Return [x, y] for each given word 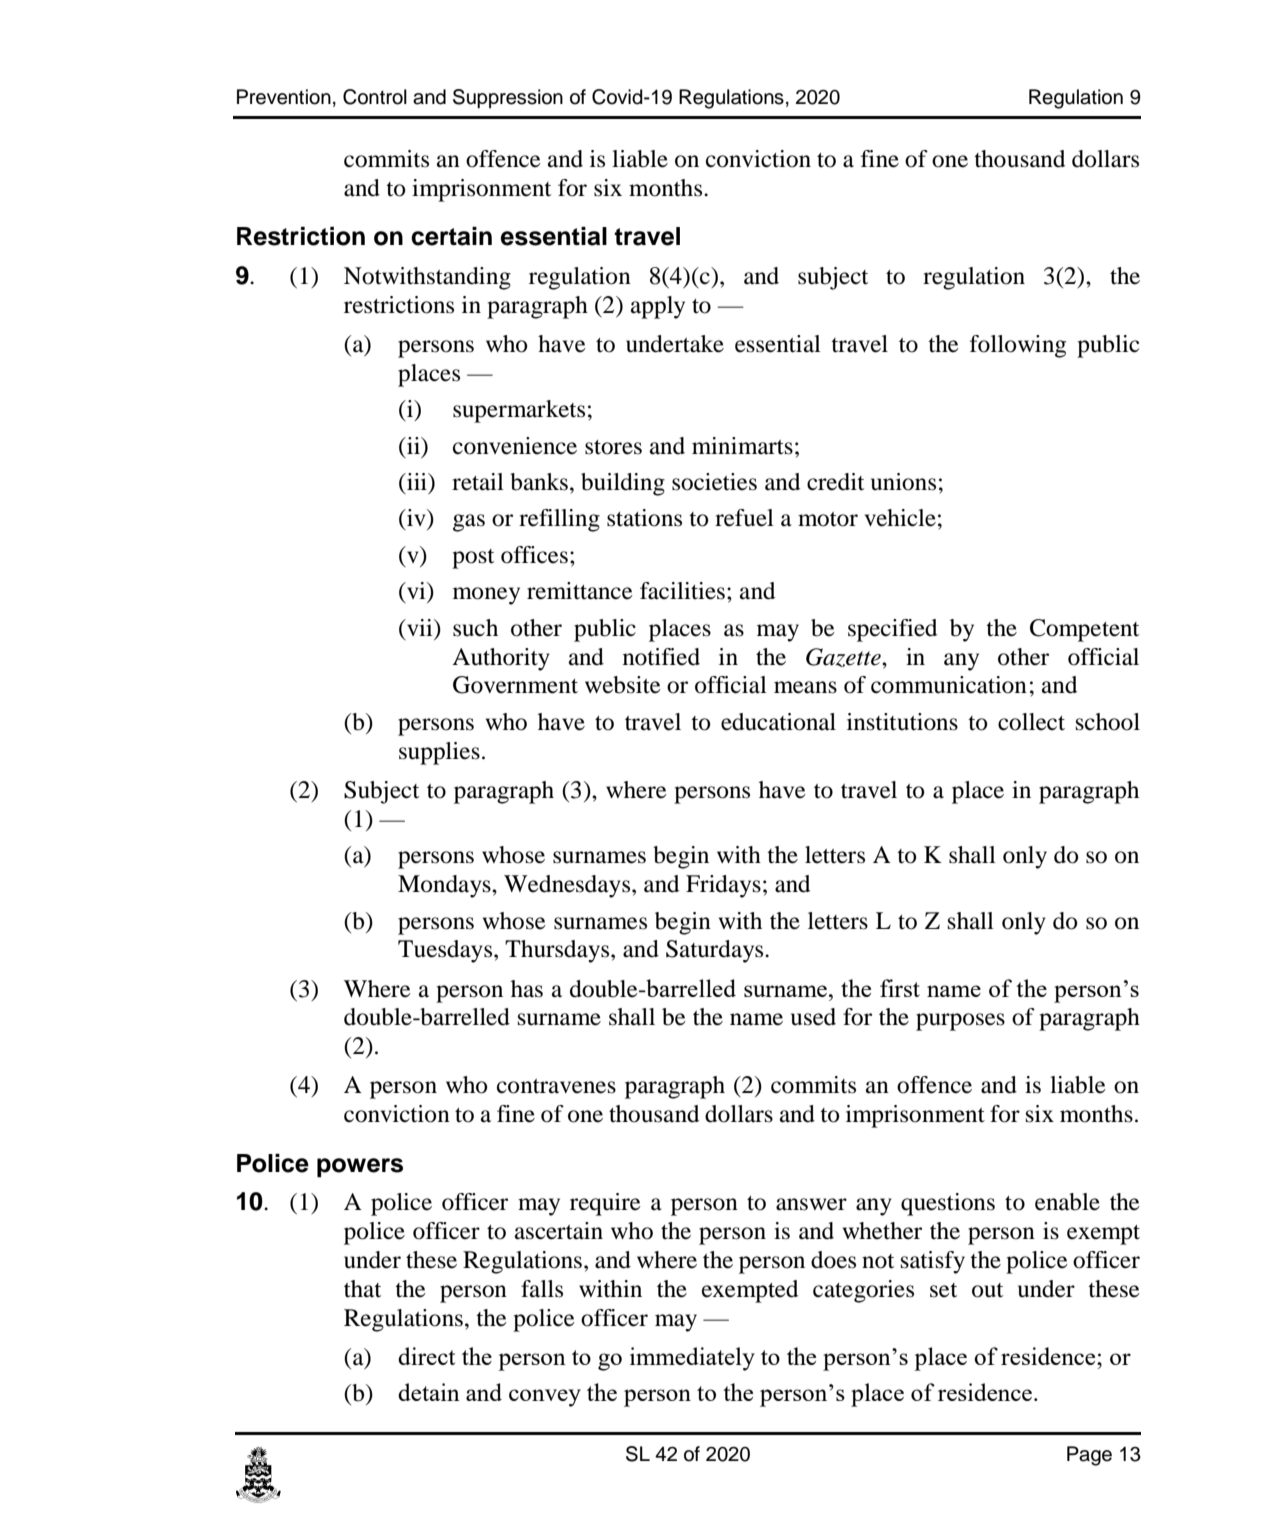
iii [417, 481]
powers [360, 1168]
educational [778, 722]
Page [1089, 1456]
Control [375, 97]
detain [429, 1392]
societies [714, 482]
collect [1031, 722]
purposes [960, 1022]
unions [903, 482]
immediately [692, 1359]
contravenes [556, 1086]
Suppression [508, 99]
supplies [439, 753]
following [1018, 346]
